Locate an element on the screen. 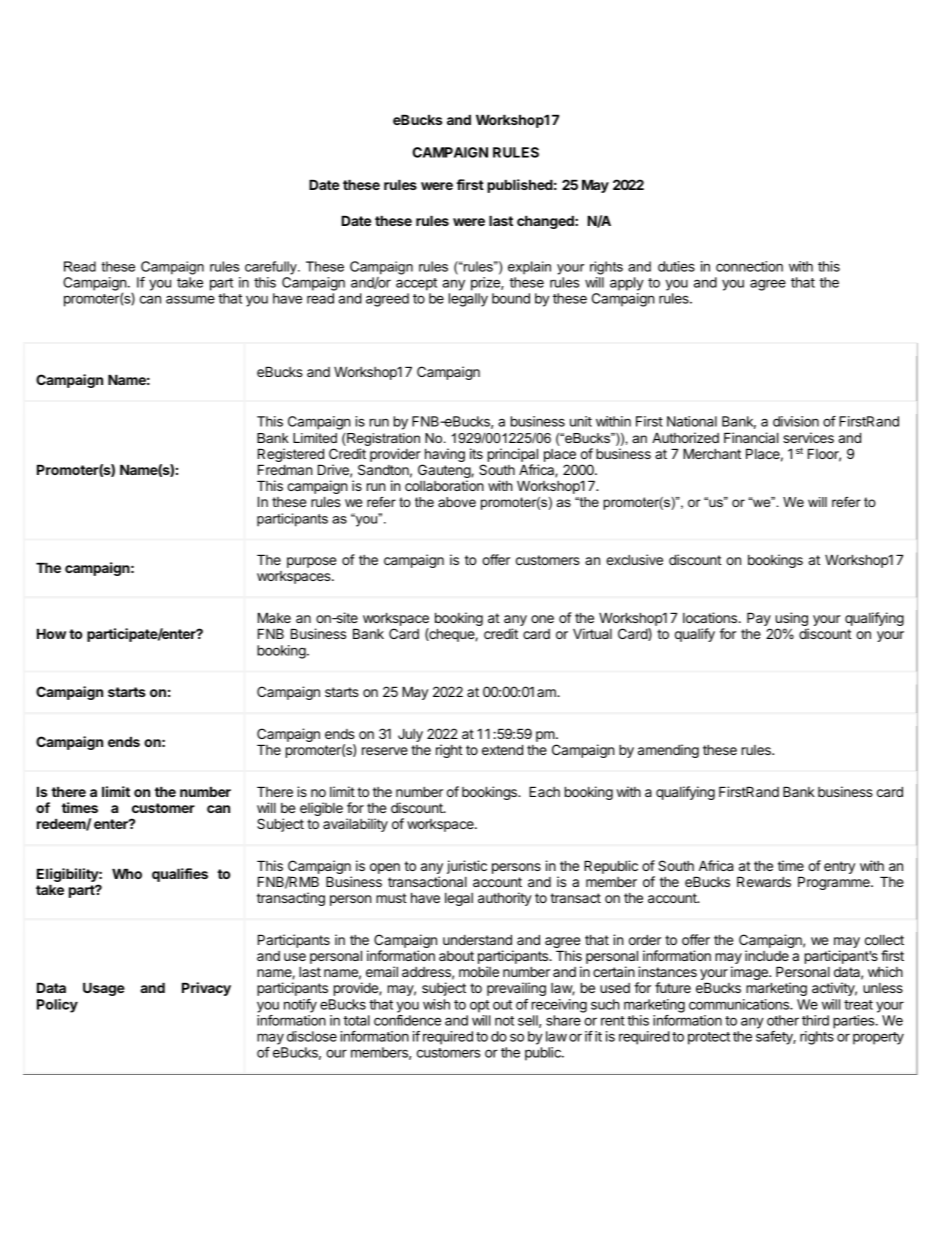 Image resolution: width=952 pixels, height=1233 pixels. purpose is located at coordinates (311, 562).
